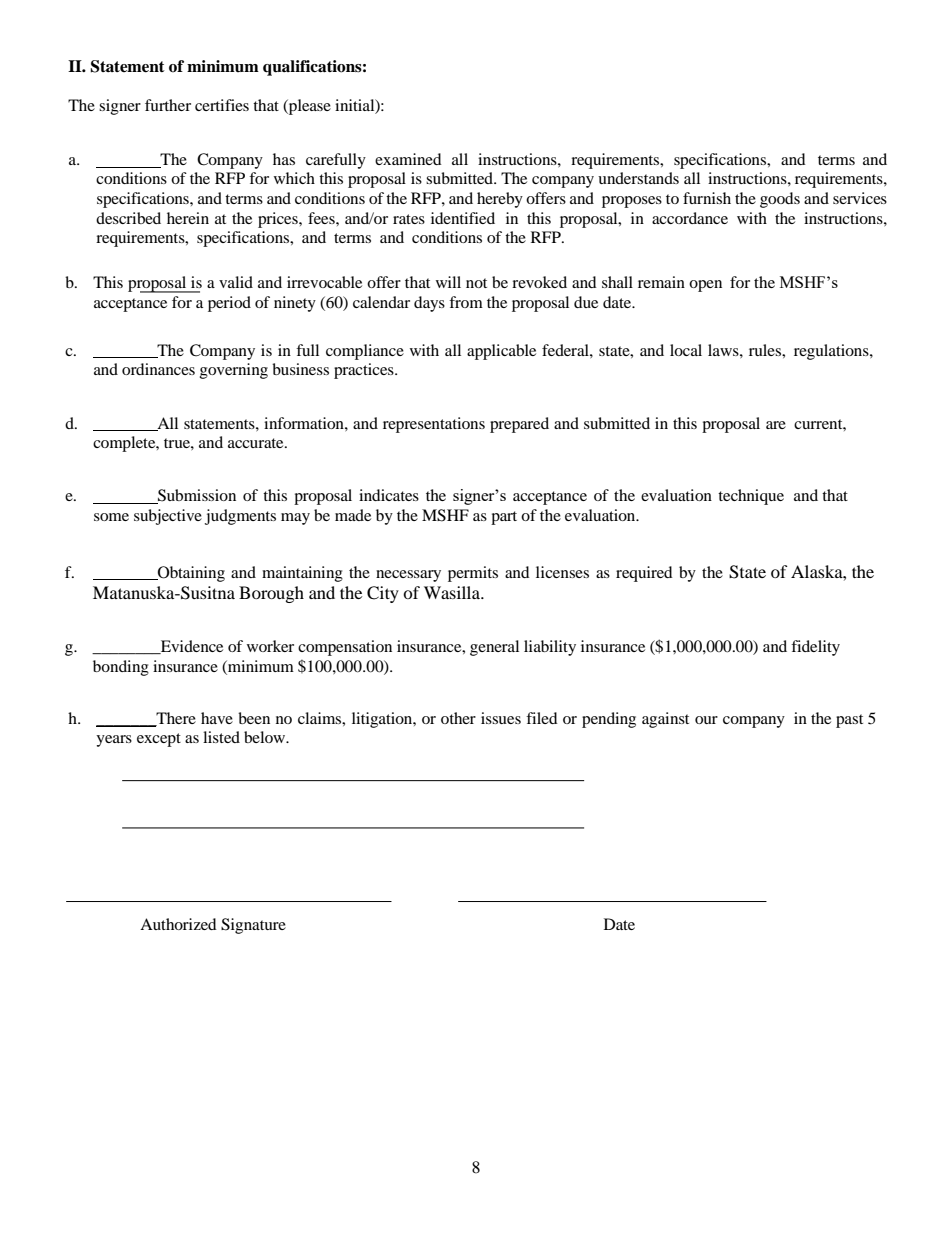 The width and height of the screenshot is (952, 1233). What do you see at coordinates (217, 718) in the screenshot?
I see `have` at bounding box center [217, 718].
